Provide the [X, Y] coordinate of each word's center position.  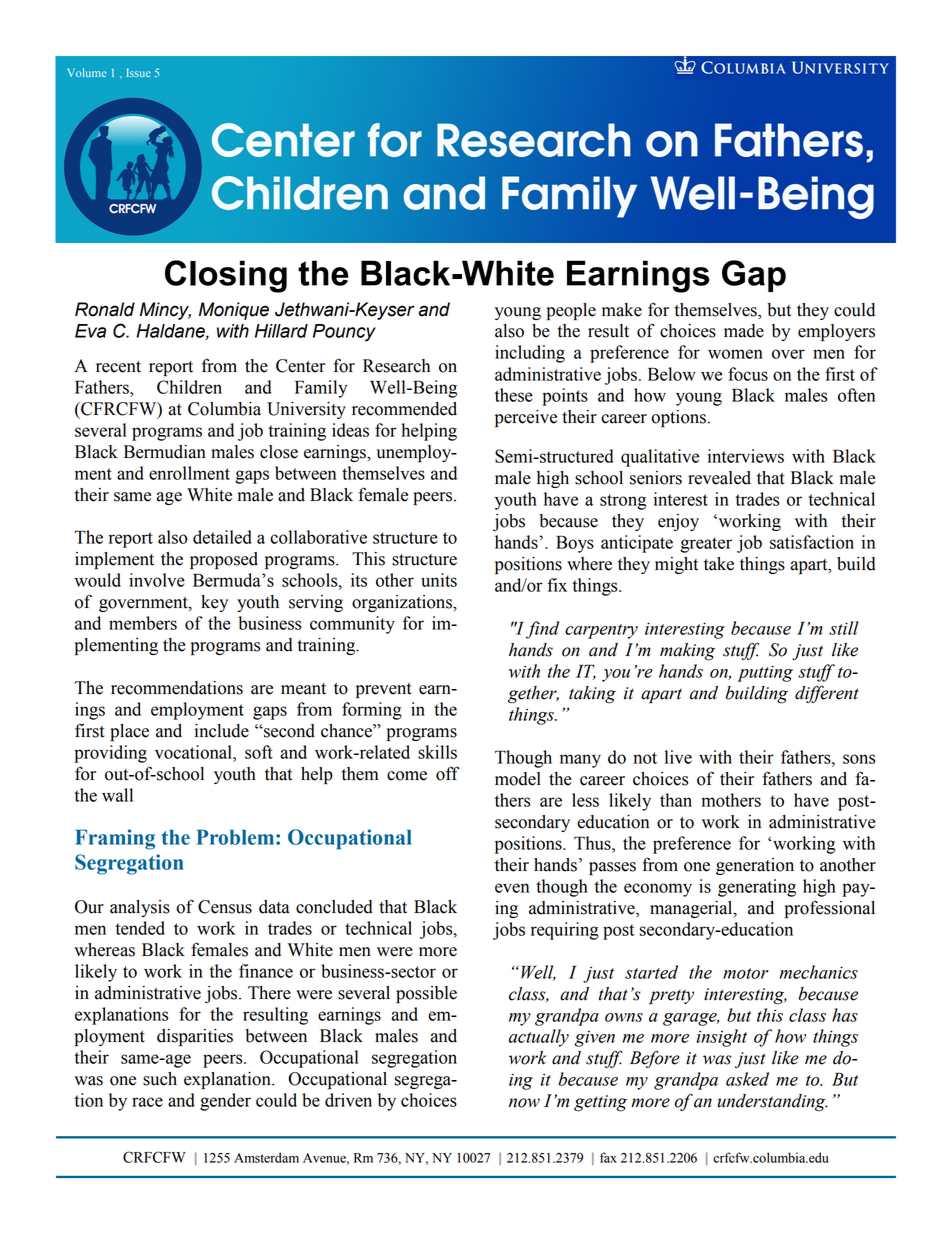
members [143, 623]
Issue [139, 72]
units [439, 580]
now [524, 1103]
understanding [772, 1103]
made [744, 331]
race [147, 1102]
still [844, 628]
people [571, 312]
